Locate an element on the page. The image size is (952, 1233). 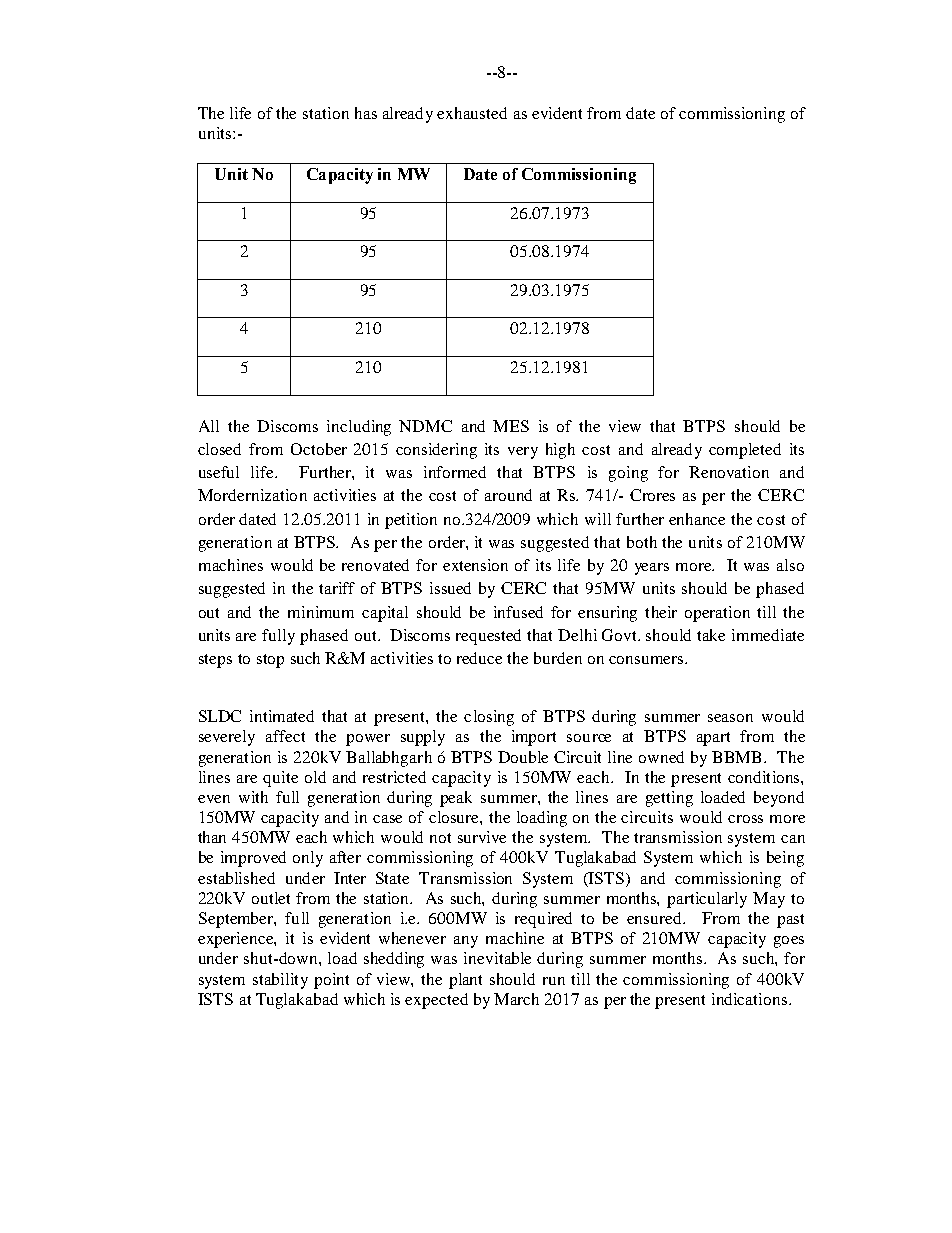
tariff is located at coordinates (337, 588).
